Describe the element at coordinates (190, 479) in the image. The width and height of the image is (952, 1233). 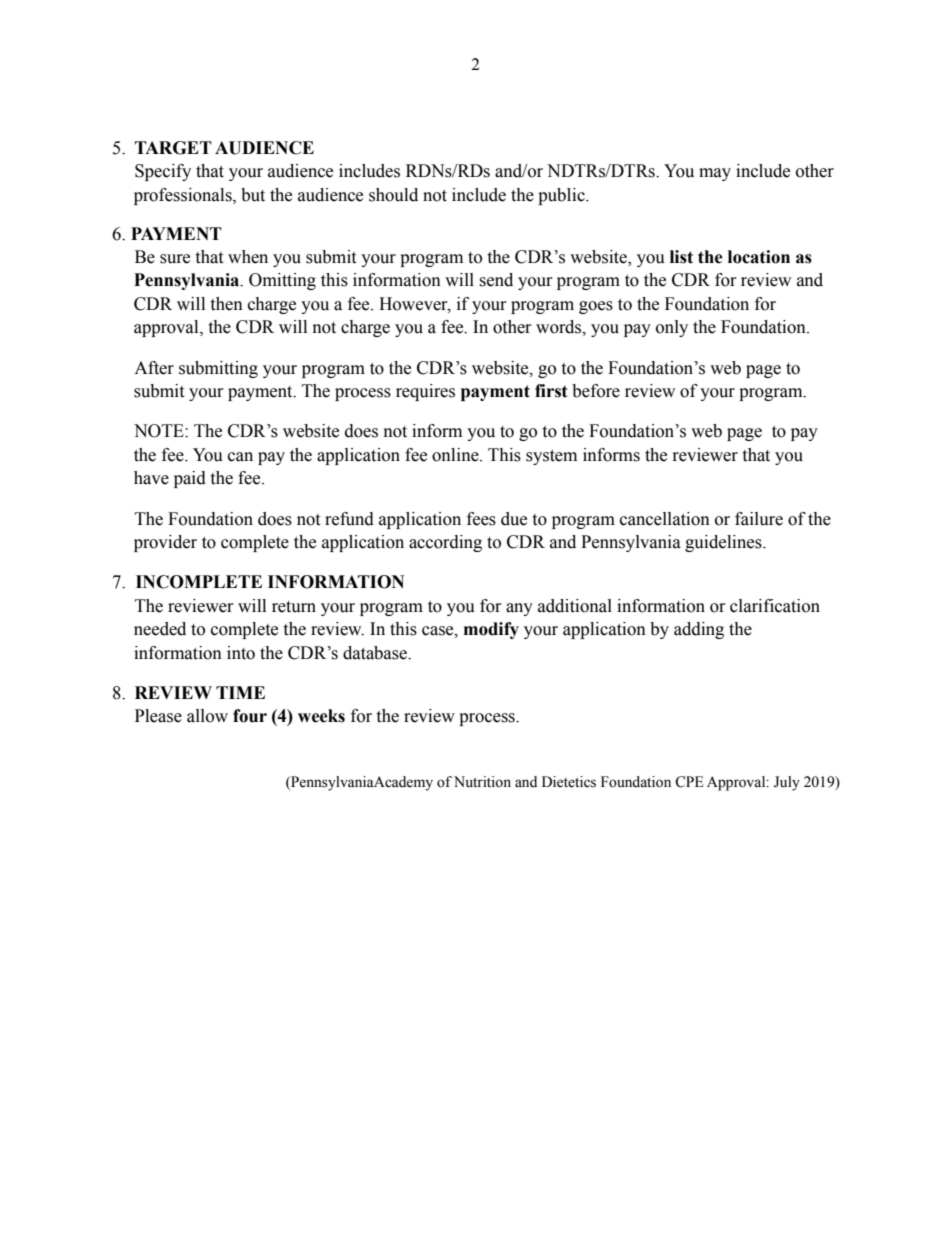
I see `paid` at that location.
